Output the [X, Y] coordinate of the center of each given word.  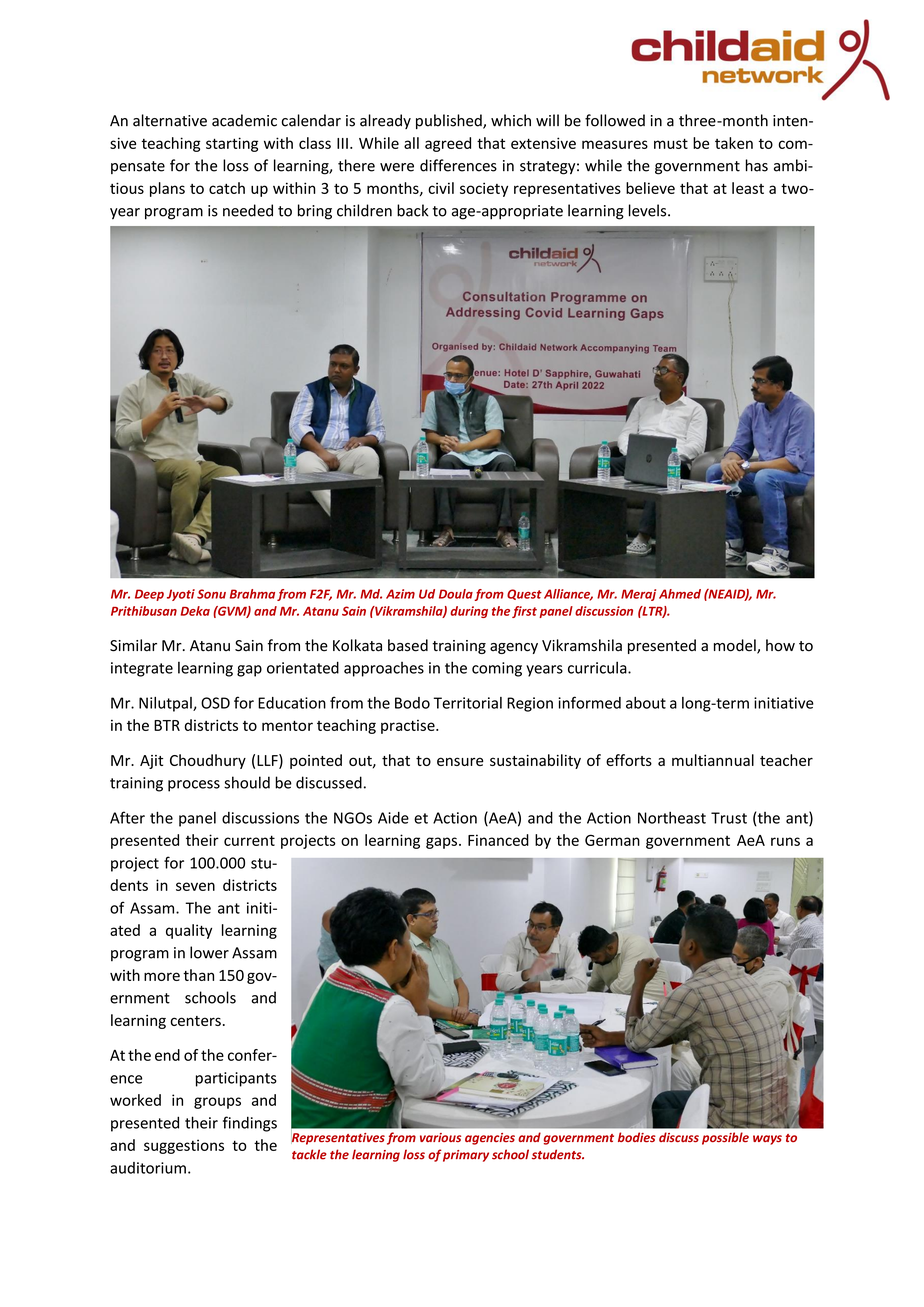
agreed [448, 144]
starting [232, 144]
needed [248, 210]
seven [195, 886]
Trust [729, 818]
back [413, 210]
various [440, 1137]
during [469, 612]
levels [649, 210]
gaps [441, 843]
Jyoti [181, 595]
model [736, 646]
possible [725, 1138]
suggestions [184, 1146]
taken [734, 143]
